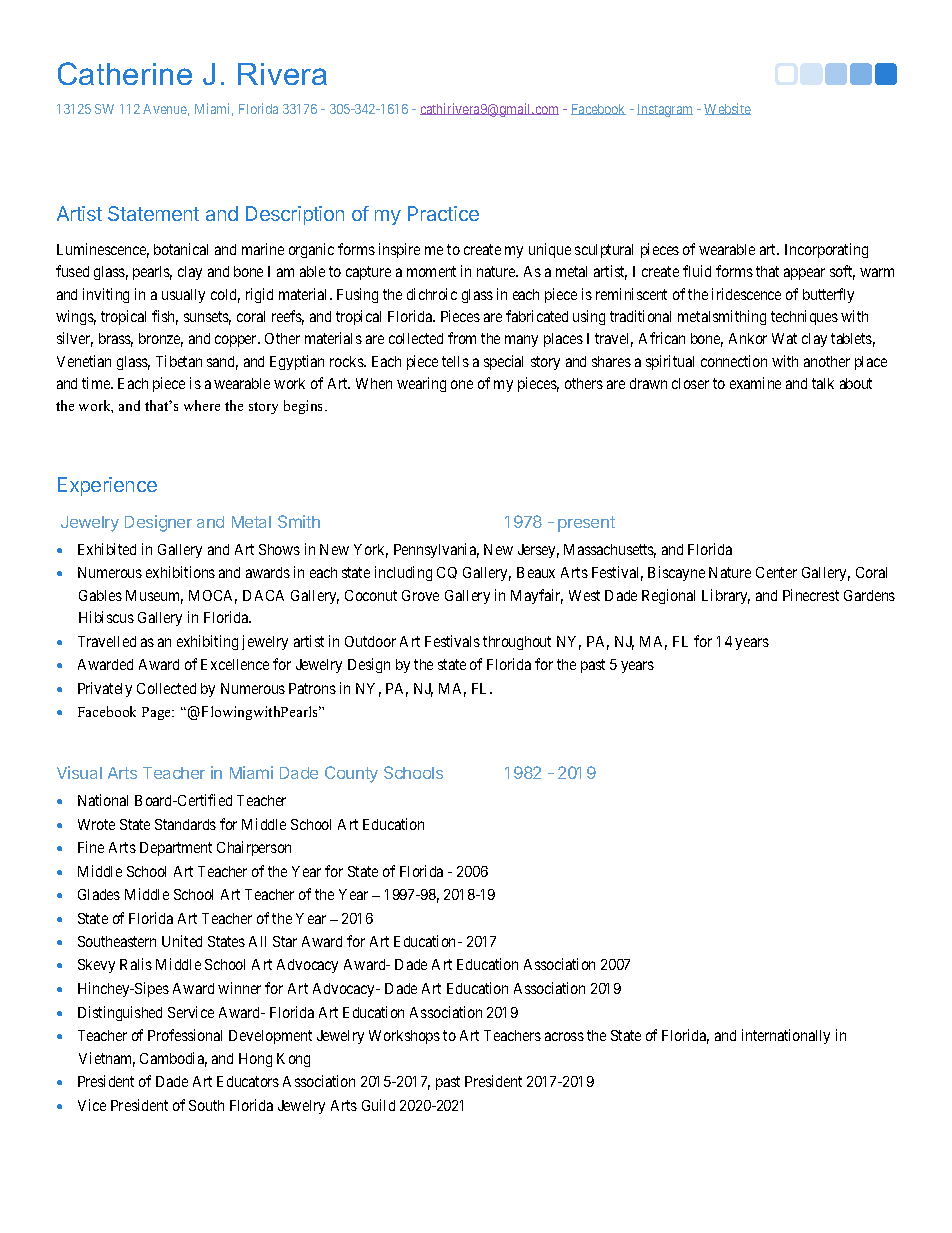 This screenshot has height=1233, width=952. Describe the element at coordinates (443, 213) in the screenshot. I see `Practice` at that location.
